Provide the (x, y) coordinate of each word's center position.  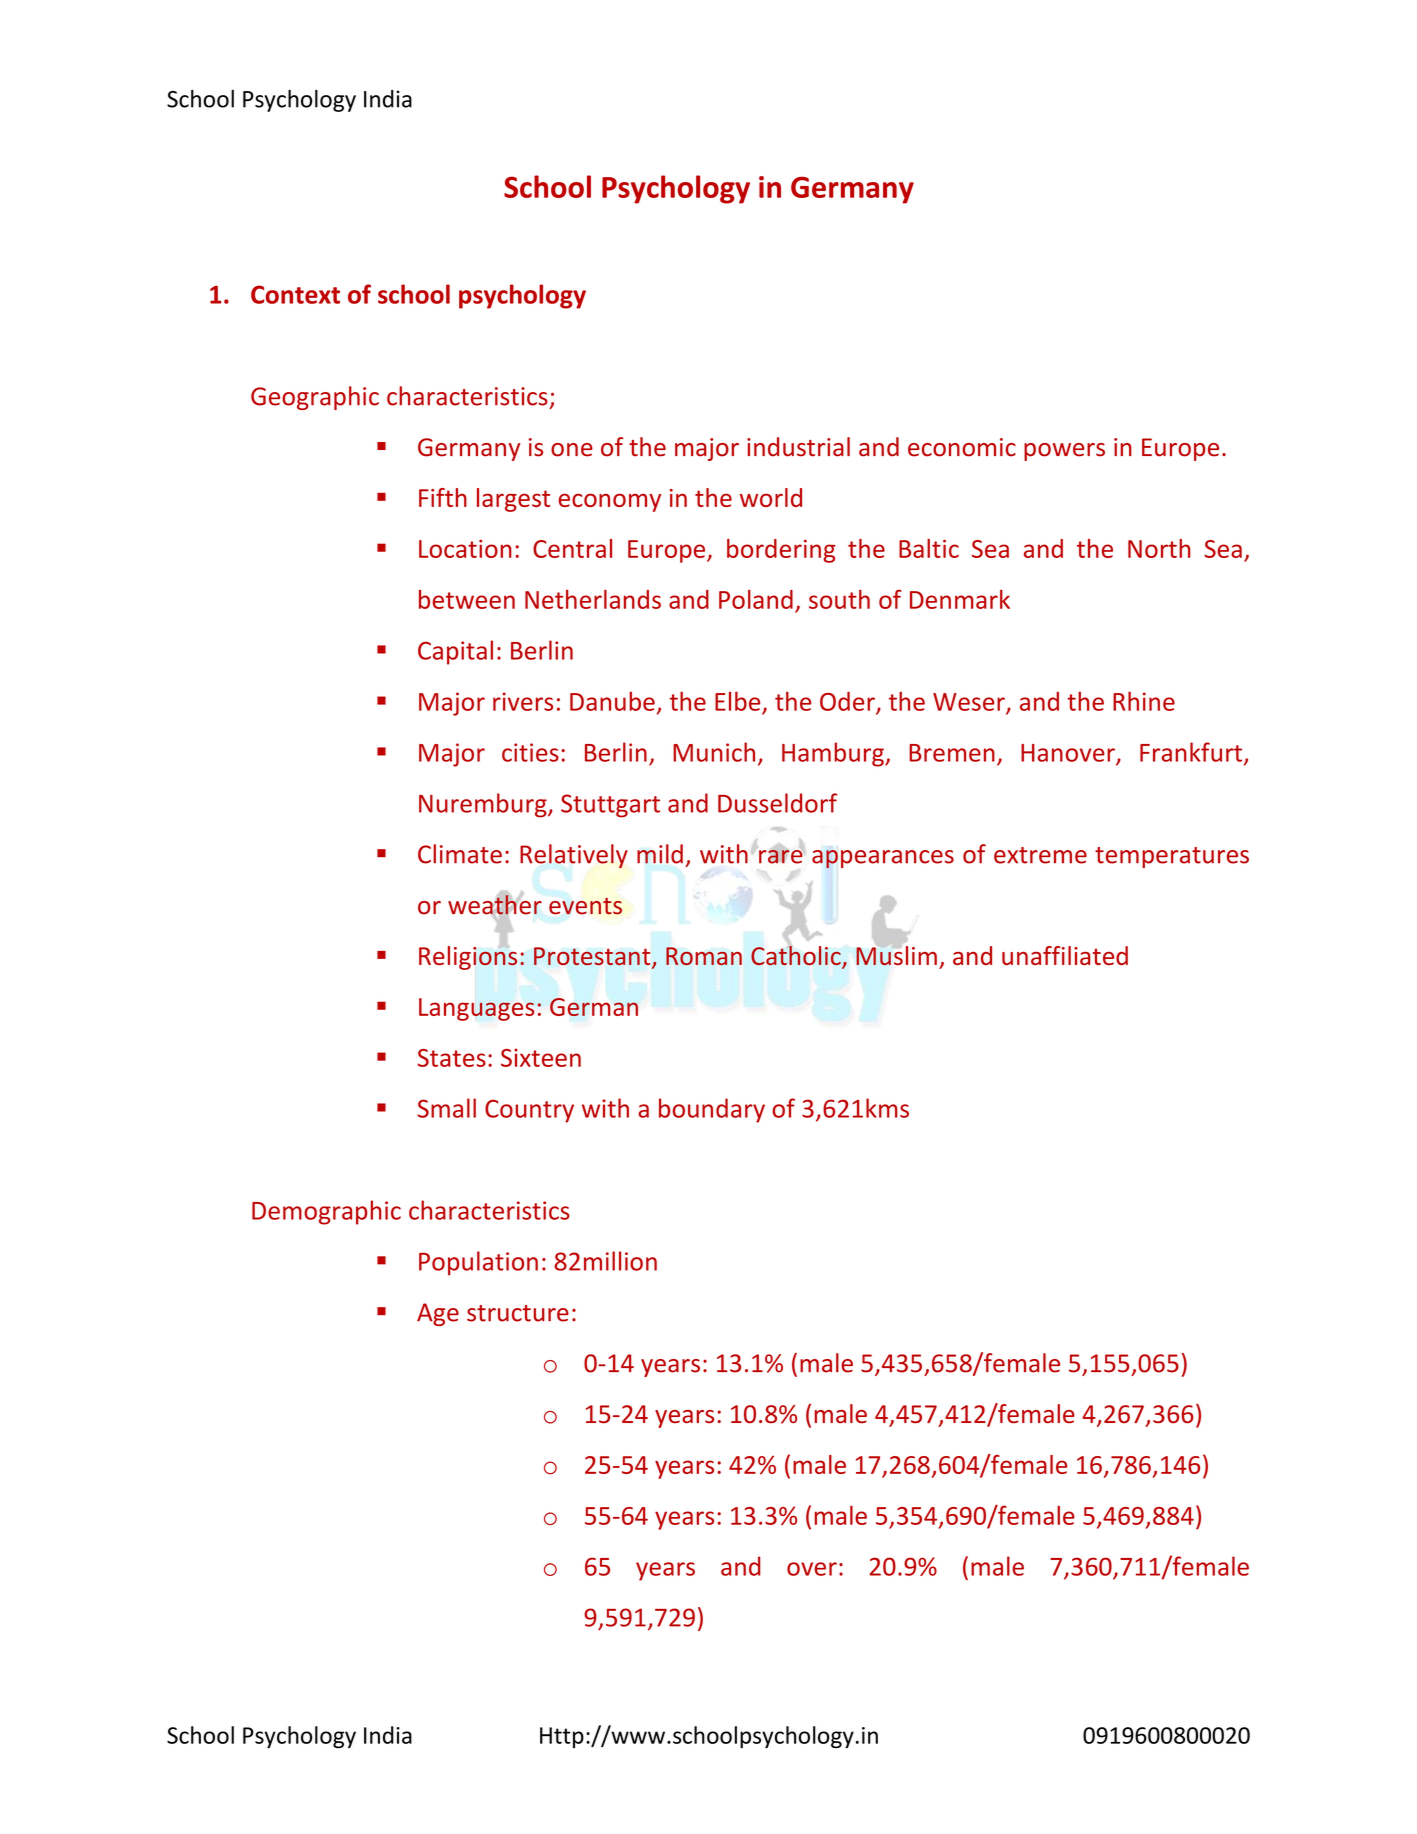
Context (295, 294)
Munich (714, 752)
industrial (798, 447)
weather (495, 905)
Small (447, 1108)
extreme (1040, 855)
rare (781, 856)
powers (1064, 452)
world (771, 497)
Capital (455, 652)
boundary (712, 1110)
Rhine (1144, 701)
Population (478, 1263)
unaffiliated (1065, 955)
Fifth (443, 497)
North (1159, 548)
